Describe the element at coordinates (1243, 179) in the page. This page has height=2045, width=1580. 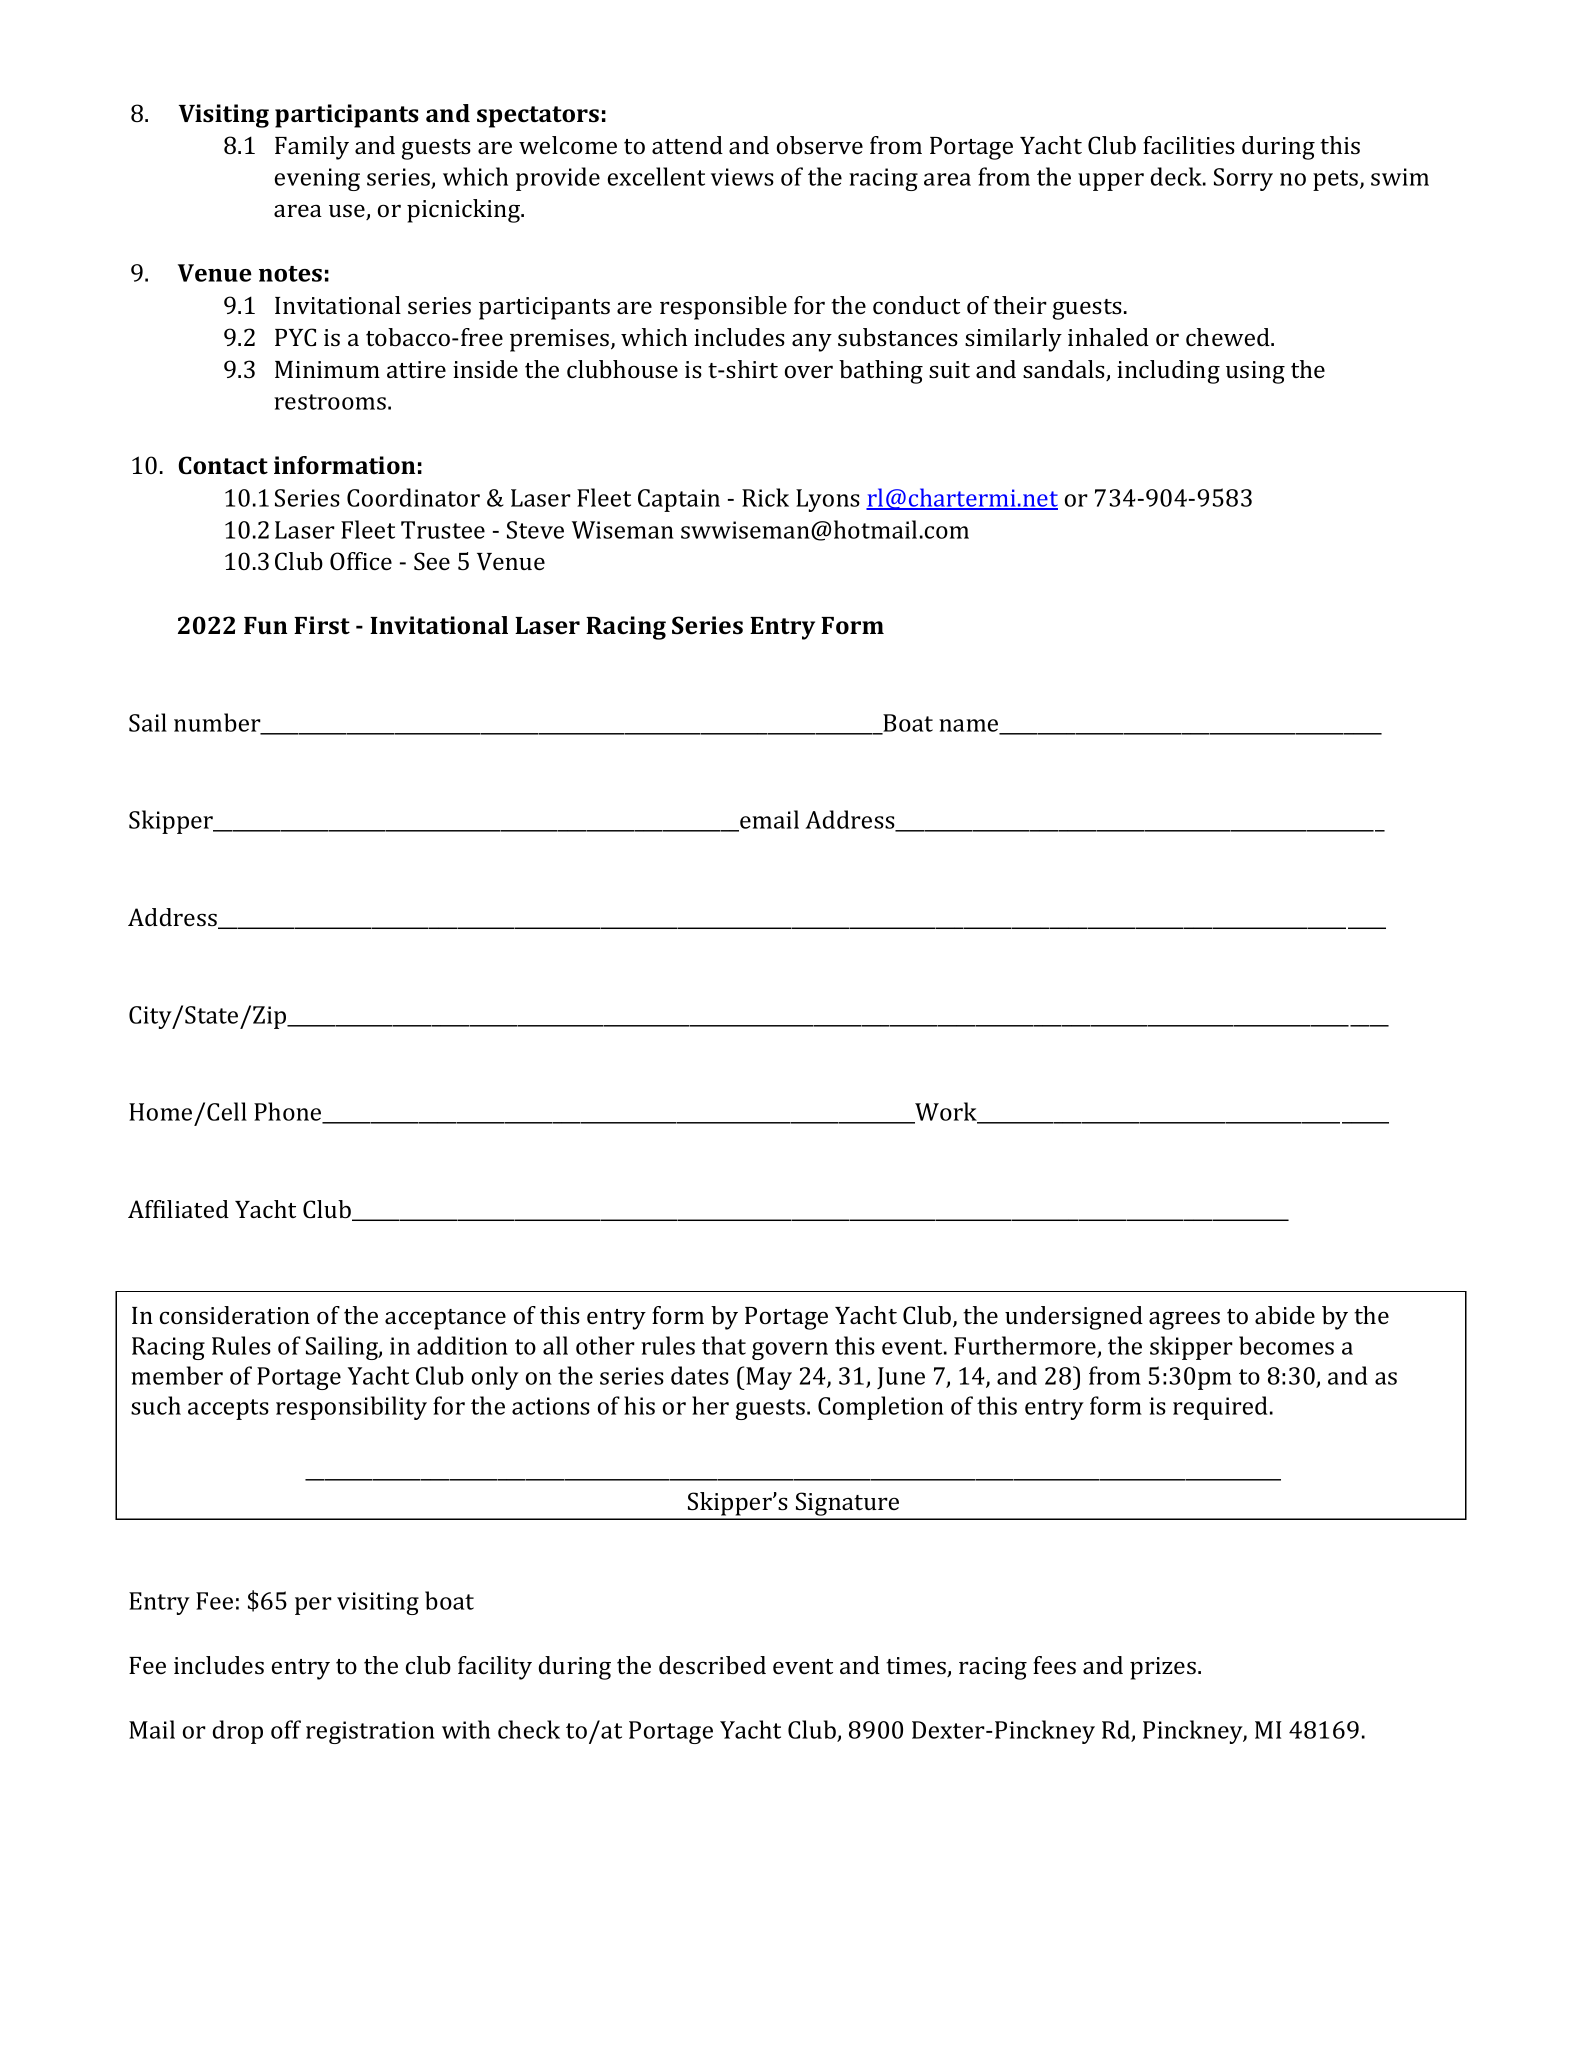
I see `Sorry` at that location.
